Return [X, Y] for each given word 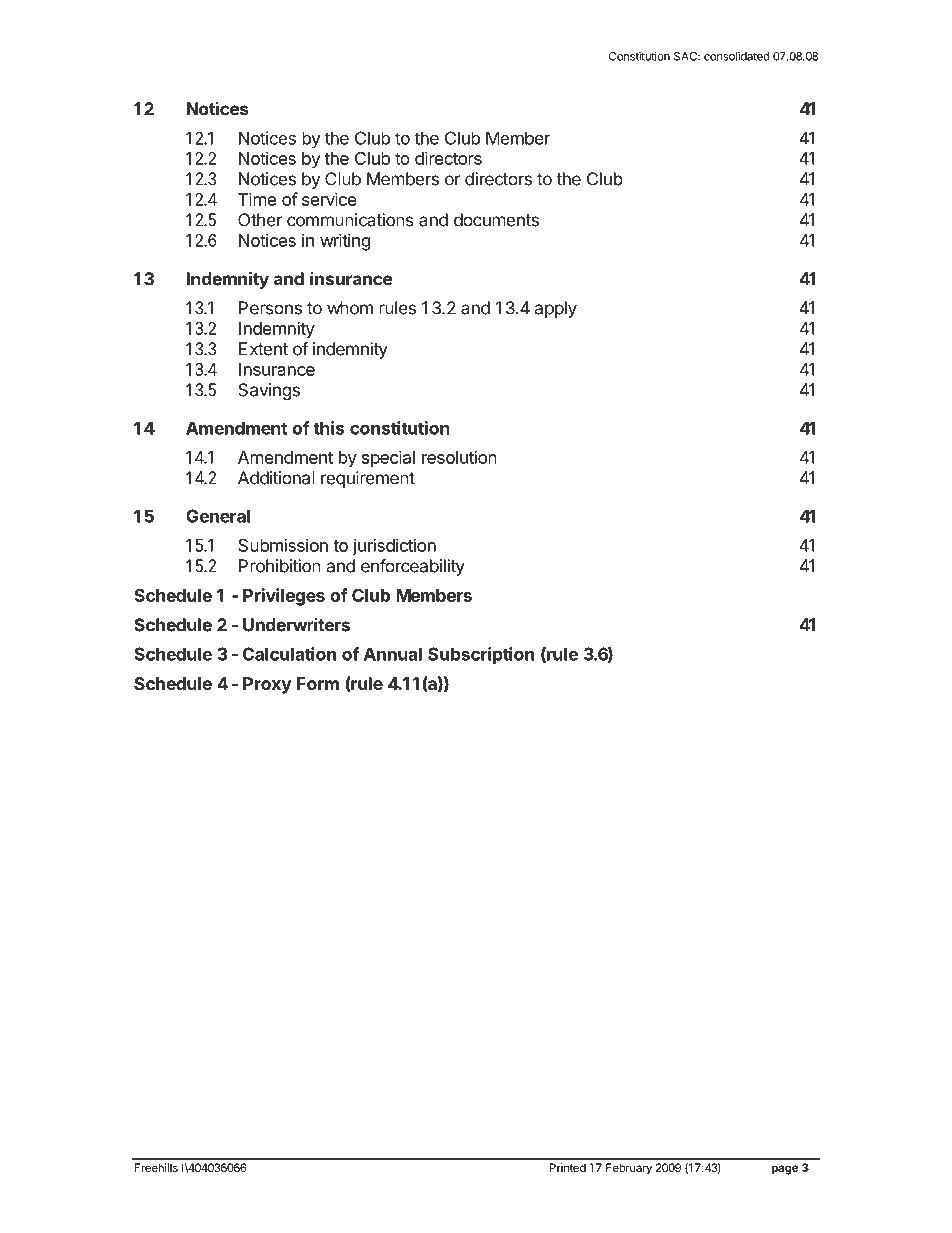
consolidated [737, 56]
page [785, 1170]
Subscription [481, 655]
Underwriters [296, 625]
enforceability [413, 567]
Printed [567, 1167]
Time [257, 199]
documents [496, 220]
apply [556, 309]
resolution [459, 457]
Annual [393, 654]
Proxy [267, 685]
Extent [263, 349]
